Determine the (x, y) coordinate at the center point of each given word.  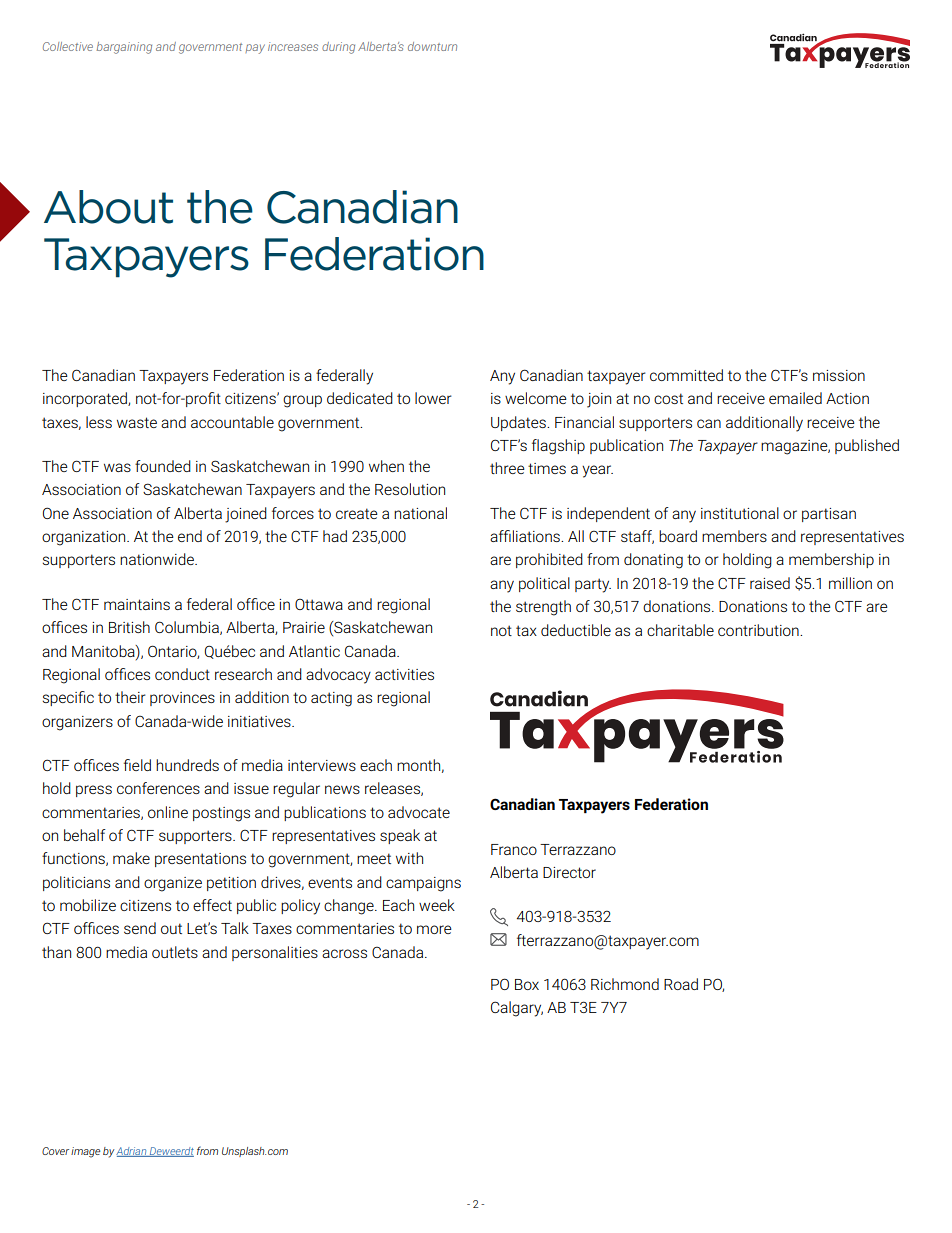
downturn (432, 46)
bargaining (124, 48)
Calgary (517, 1009)
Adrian (132, 1152)
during (338, 48)
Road (681, 984)
